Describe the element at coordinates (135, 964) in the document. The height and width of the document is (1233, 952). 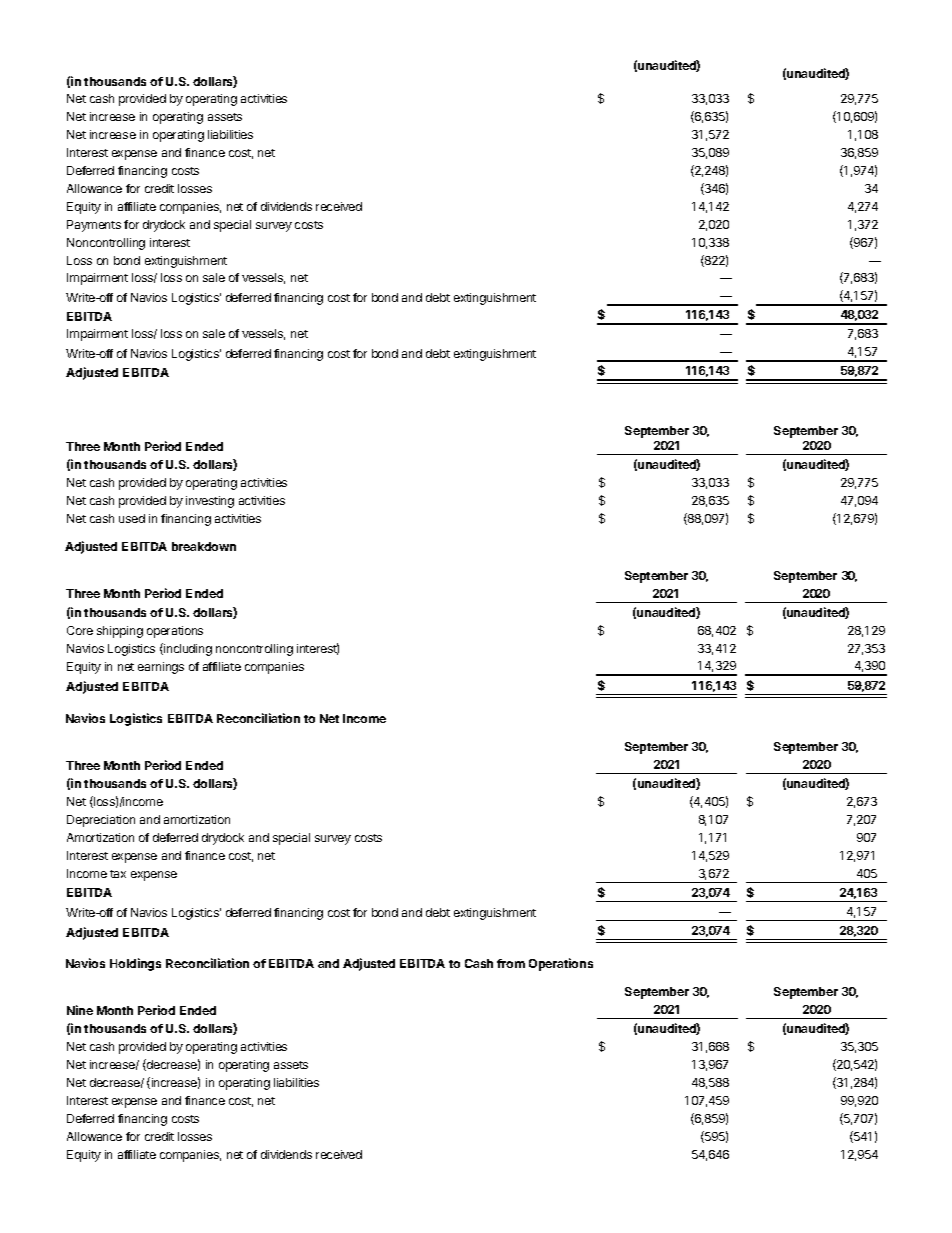
I see `Holdings` at that location.
